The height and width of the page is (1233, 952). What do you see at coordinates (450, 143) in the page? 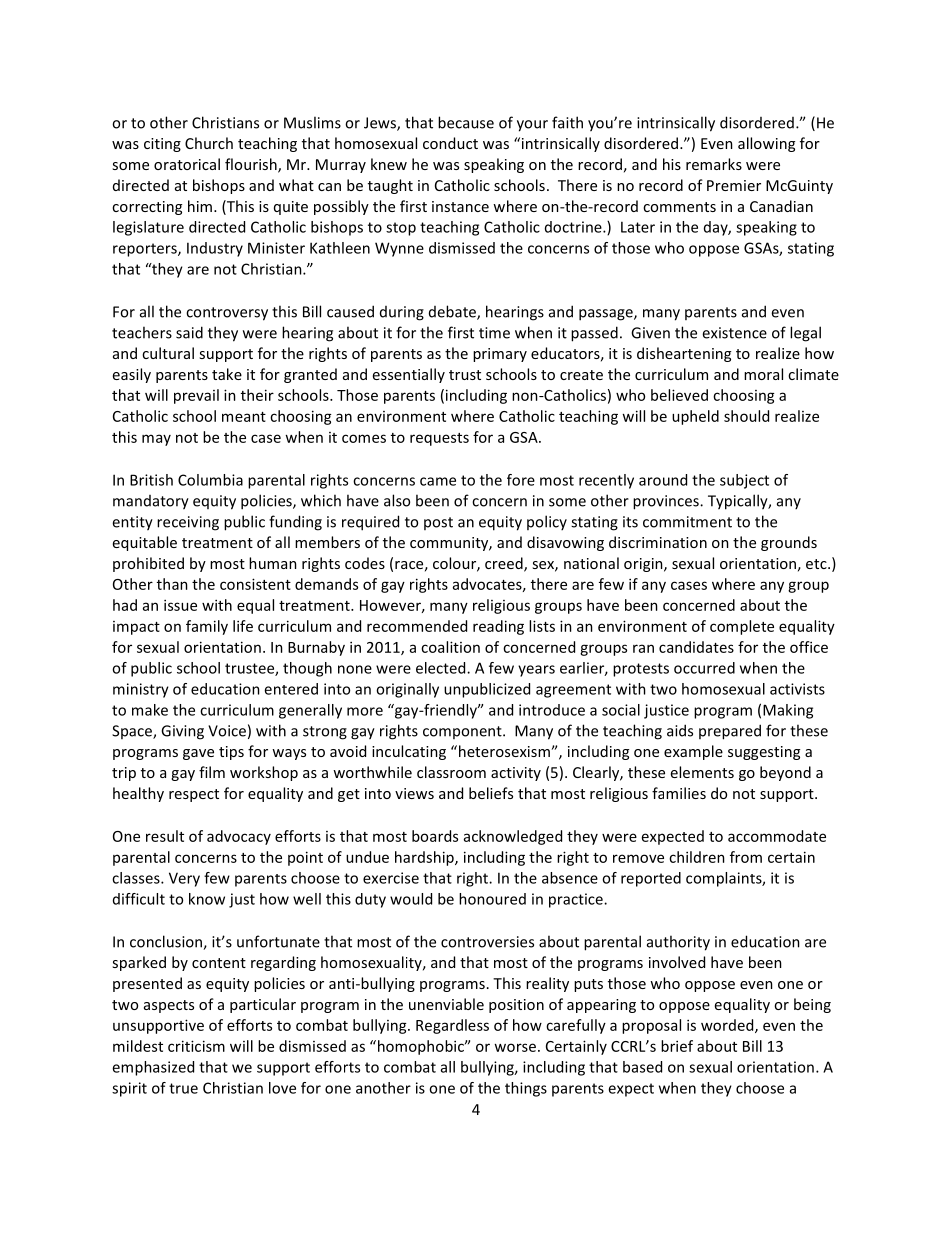
I see `conduct` at bounding box center [450, 143].
